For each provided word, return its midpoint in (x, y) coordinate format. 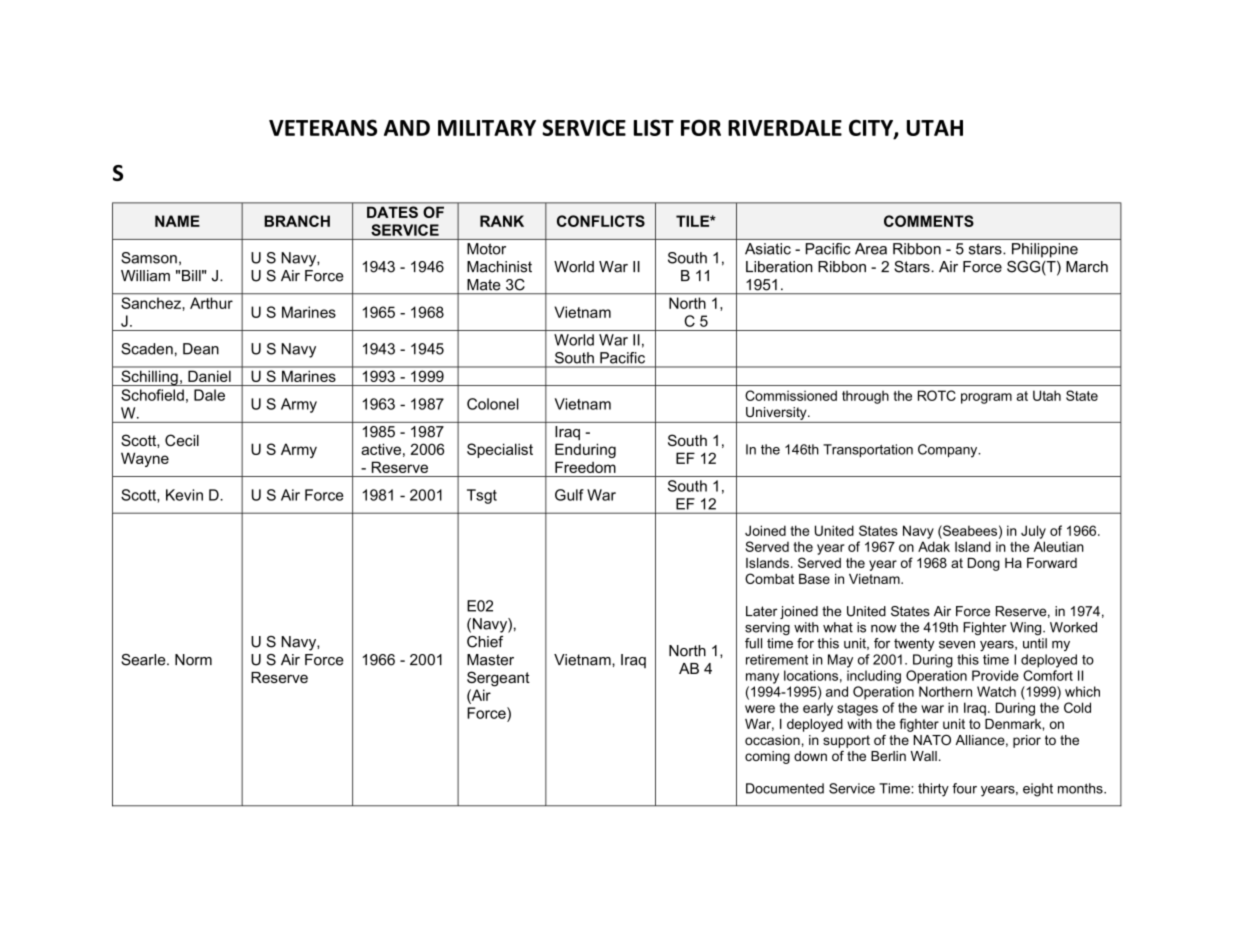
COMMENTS (929, 221)
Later (762, 611)
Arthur (211, 303)
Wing (1027, 628)
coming (767, 757)
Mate (483, 285)
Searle (144, 660)
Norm (193, 660)
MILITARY (487, 128)
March (1087, 267)
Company (949, 451)
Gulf (569, 495)
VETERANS (323, 127)
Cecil (182, 440)
